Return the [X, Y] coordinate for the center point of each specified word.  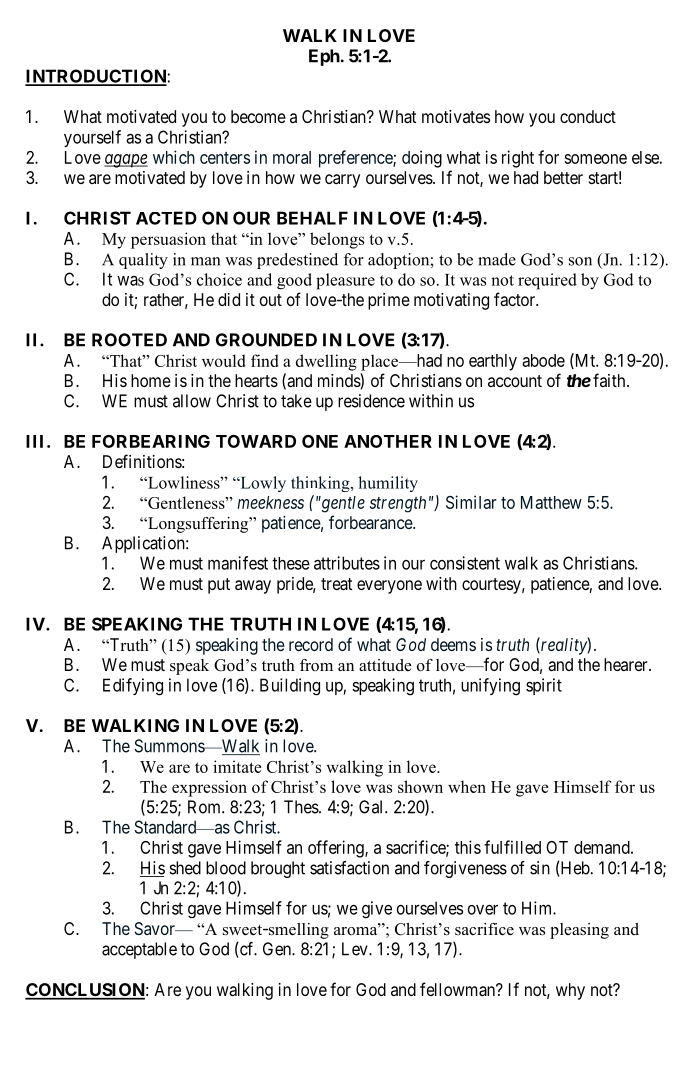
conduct [588, 116]
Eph [324, 57]
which [174, 157]
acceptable [139, 950]
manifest [238, 563]
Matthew [551, 502]
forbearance [371, 522]
